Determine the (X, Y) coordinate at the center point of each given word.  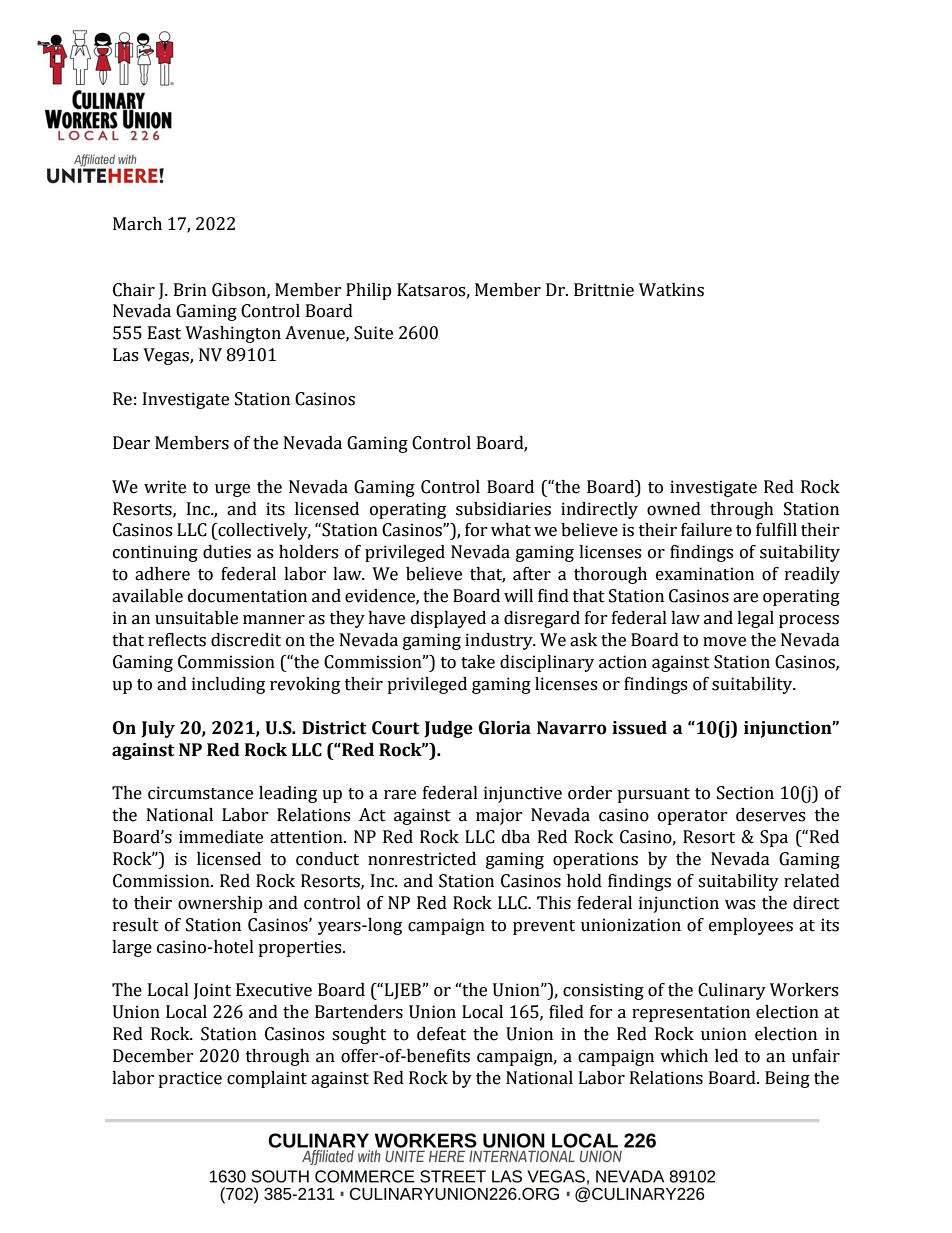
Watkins (671, 290)
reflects (177, 640)
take (478, 662)
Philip (369, 291)
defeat (441, 1034)
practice (190, 1079)
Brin (190, 289)
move (724, 642)
